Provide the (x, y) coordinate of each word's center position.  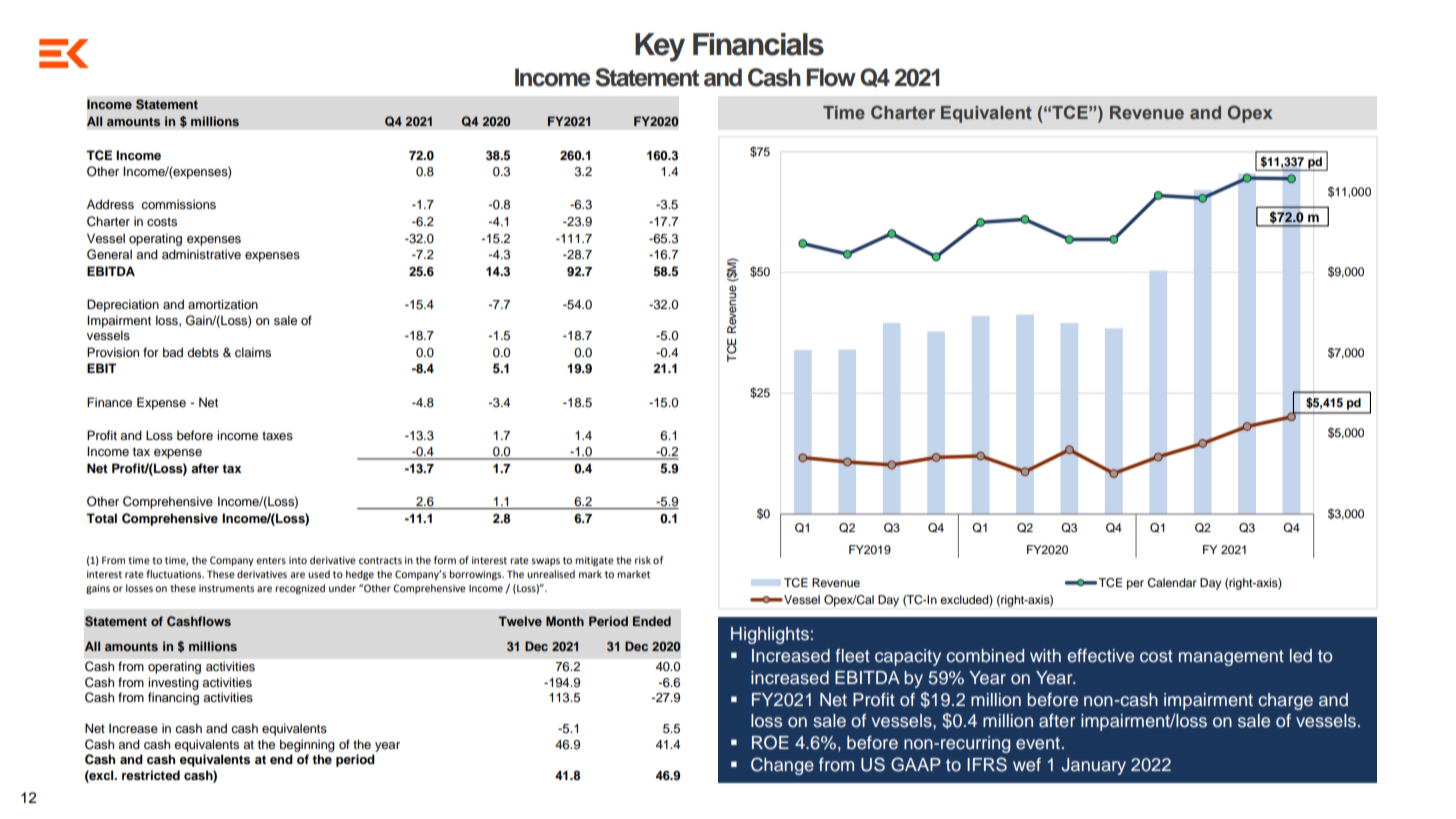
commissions (178, 204)
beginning (307, 745)
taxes (277, 435)
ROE (770, 742)
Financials (758, 44)
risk (643, 560)
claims (253, 352)
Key (660, 47)
